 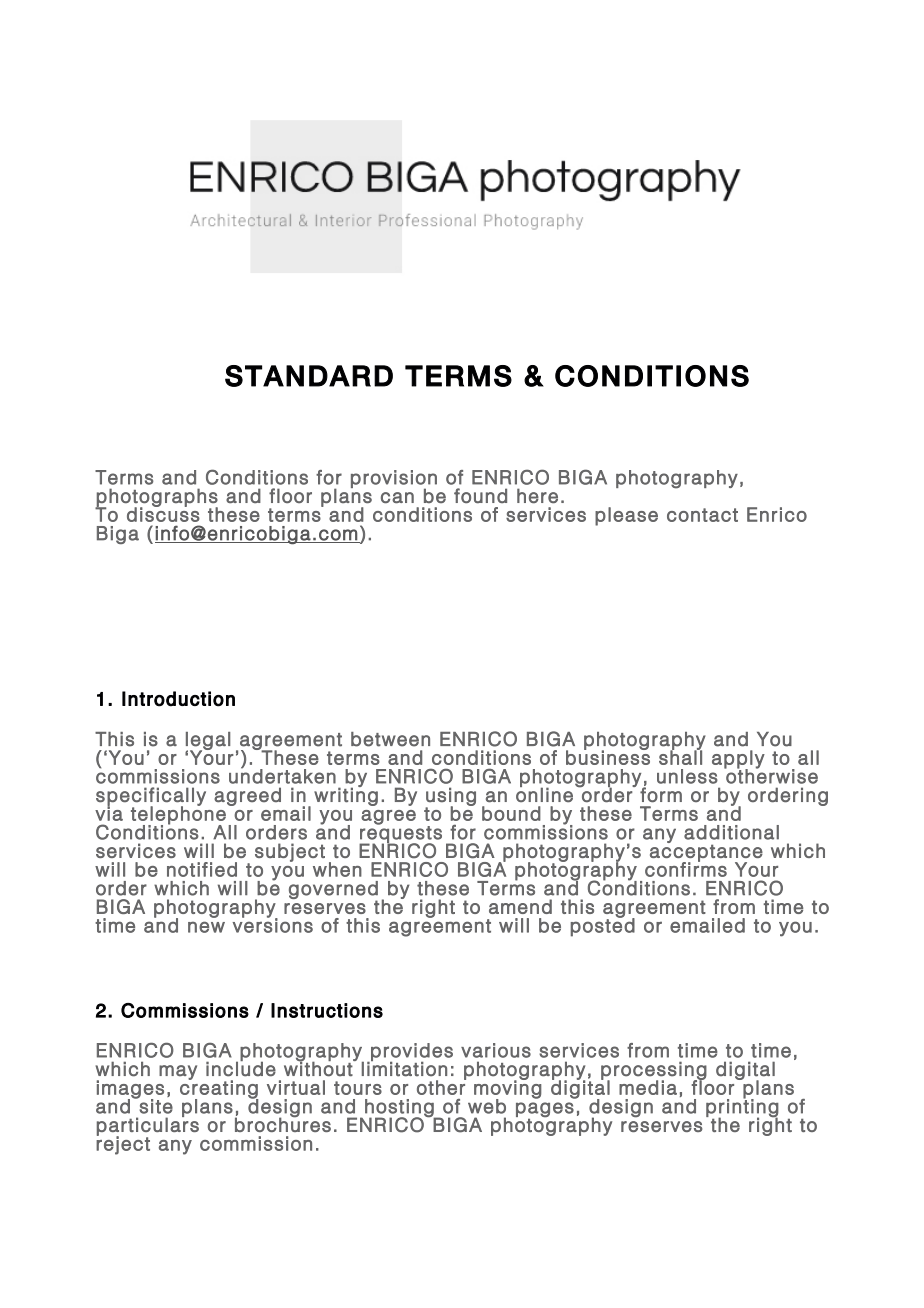 I want to click on legal, so click(x=208, y=742).
